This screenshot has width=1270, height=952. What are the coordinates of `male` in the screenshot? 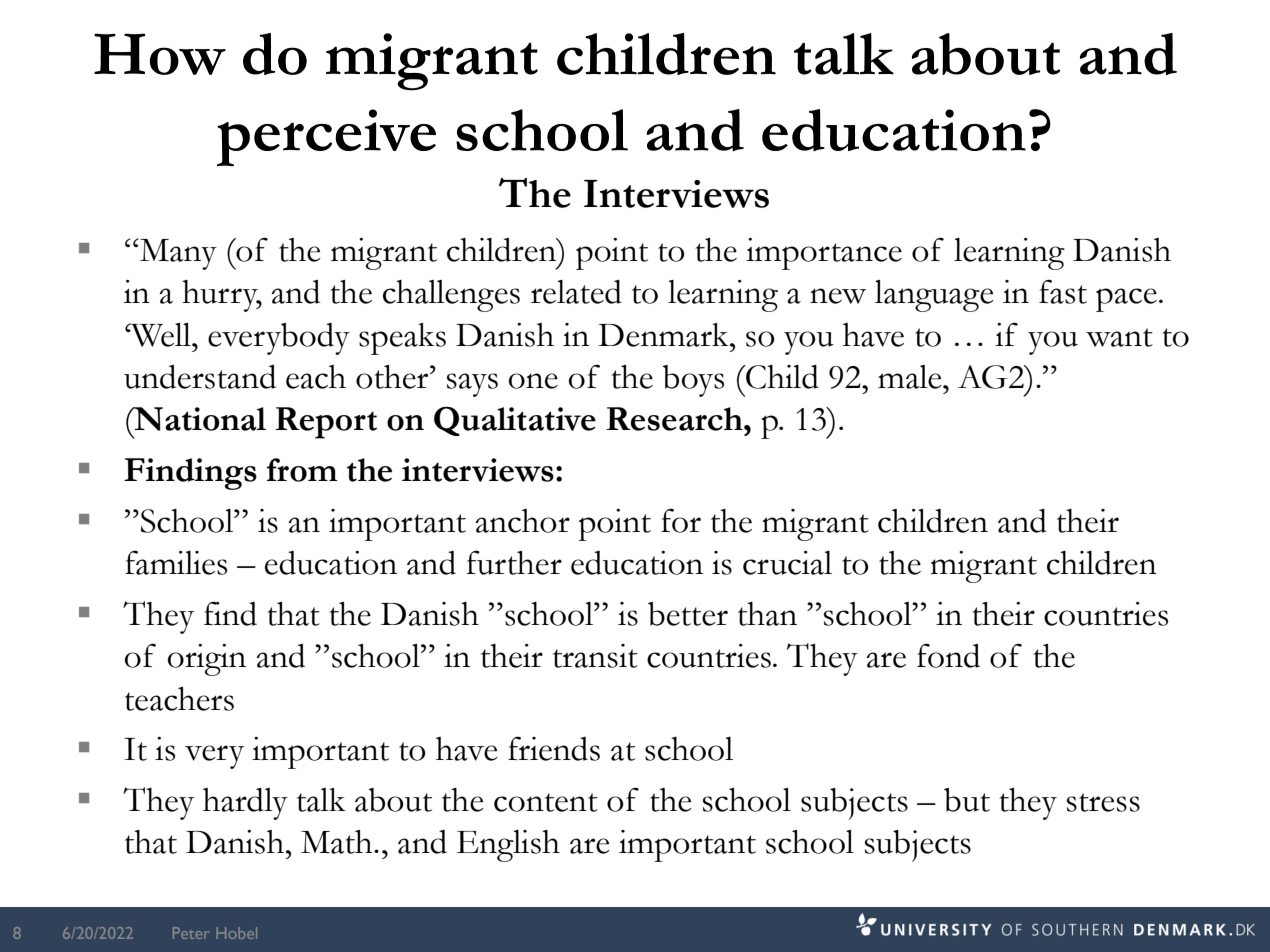 It's located at (911, 377).
